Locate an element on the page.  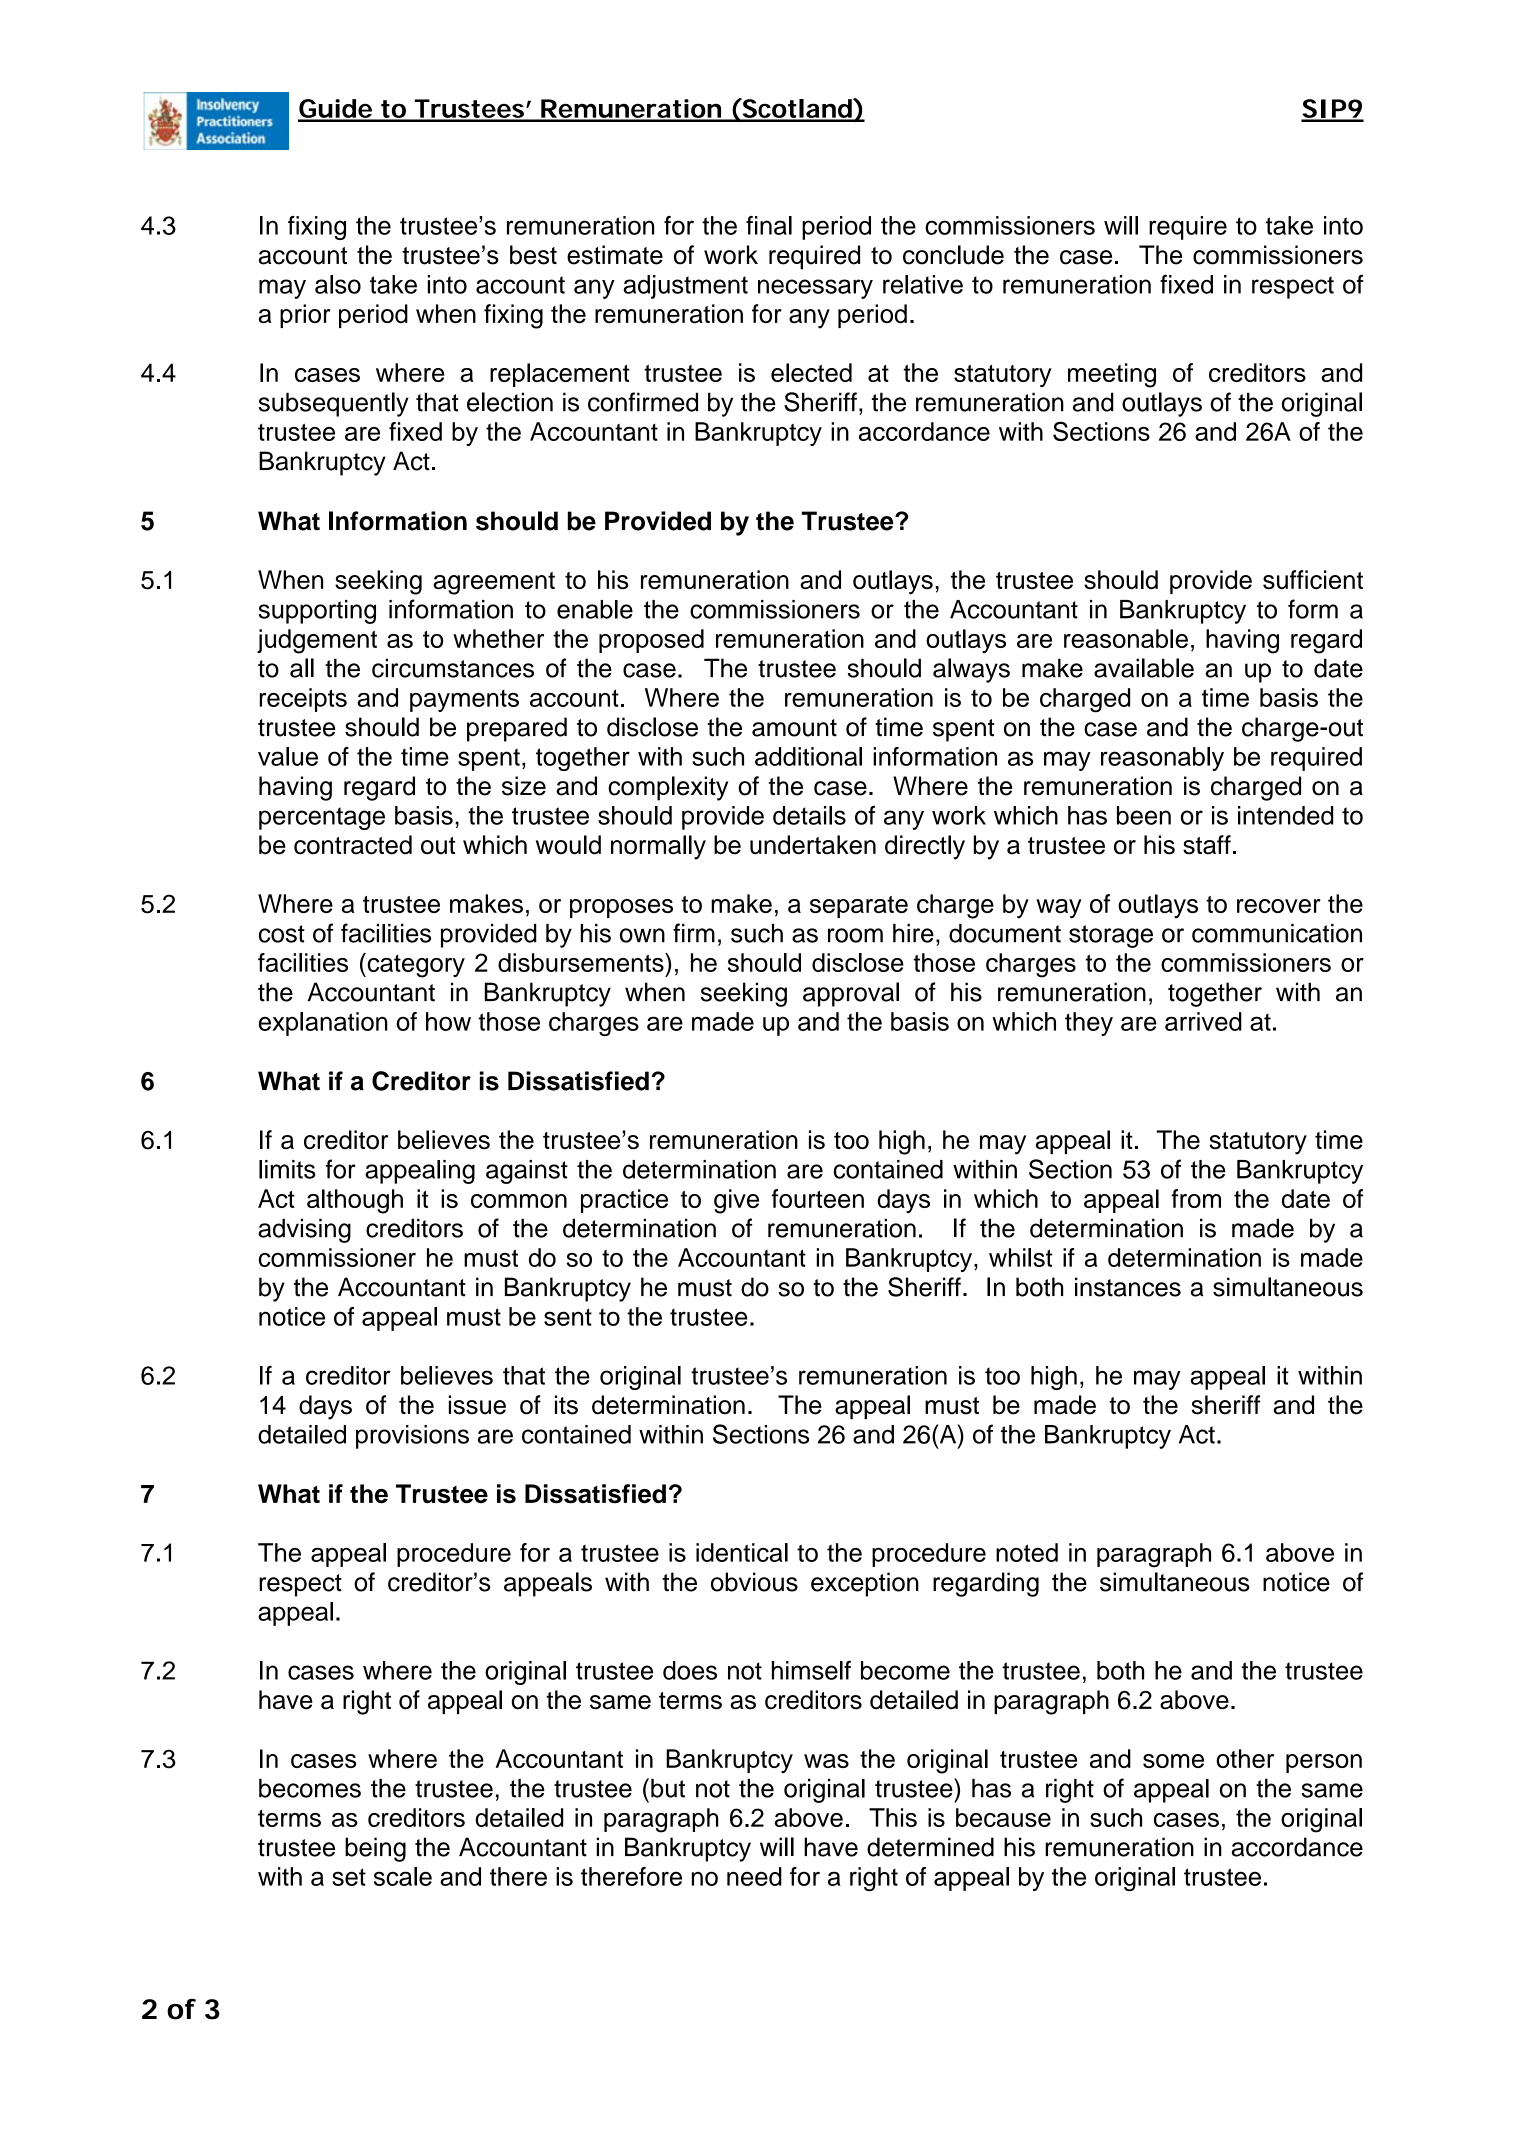
some is located at coordinates (1173, 1761).
